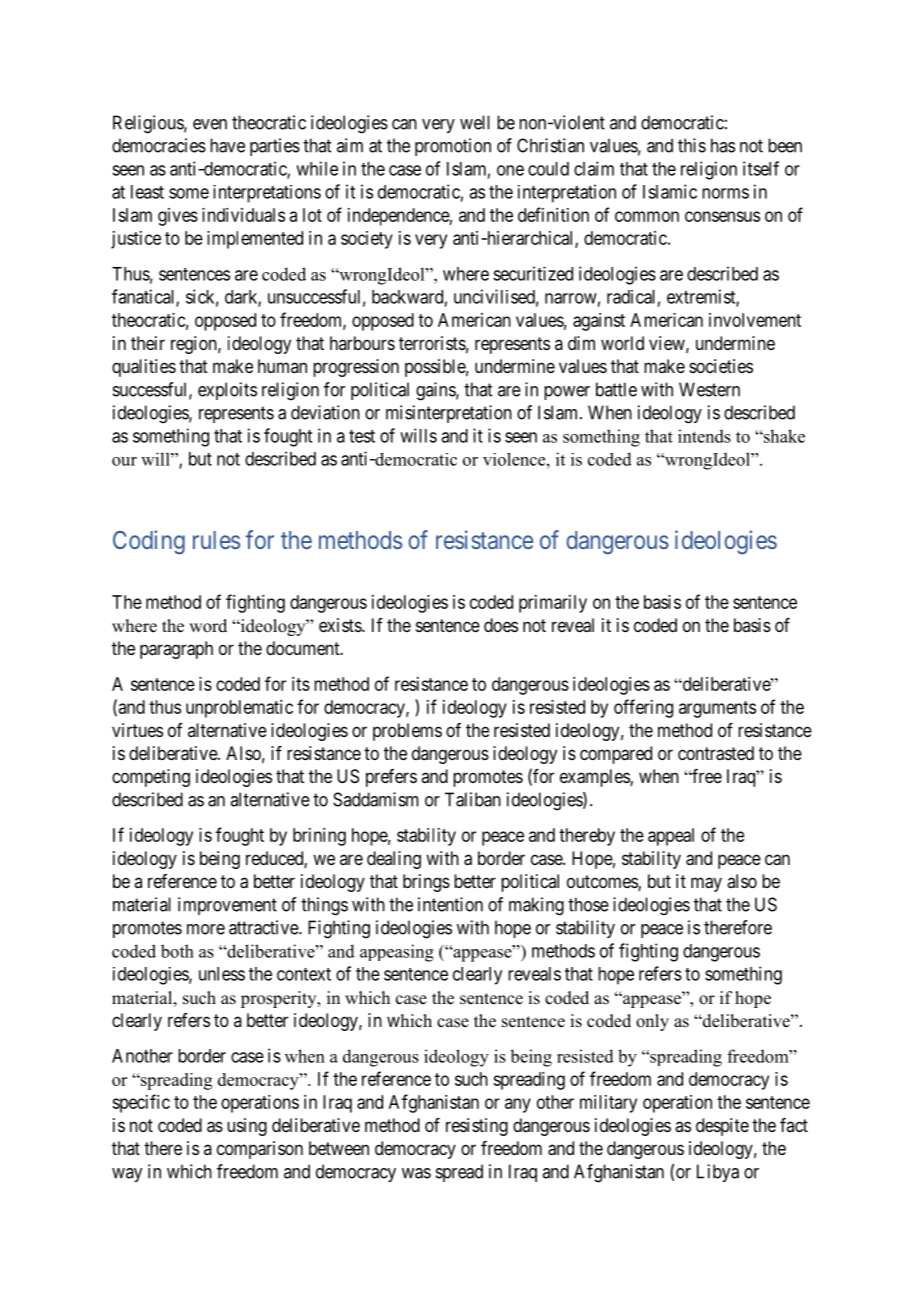 This screenshot has width=924, height=1308. I want to click on has, so click(723, 145).
